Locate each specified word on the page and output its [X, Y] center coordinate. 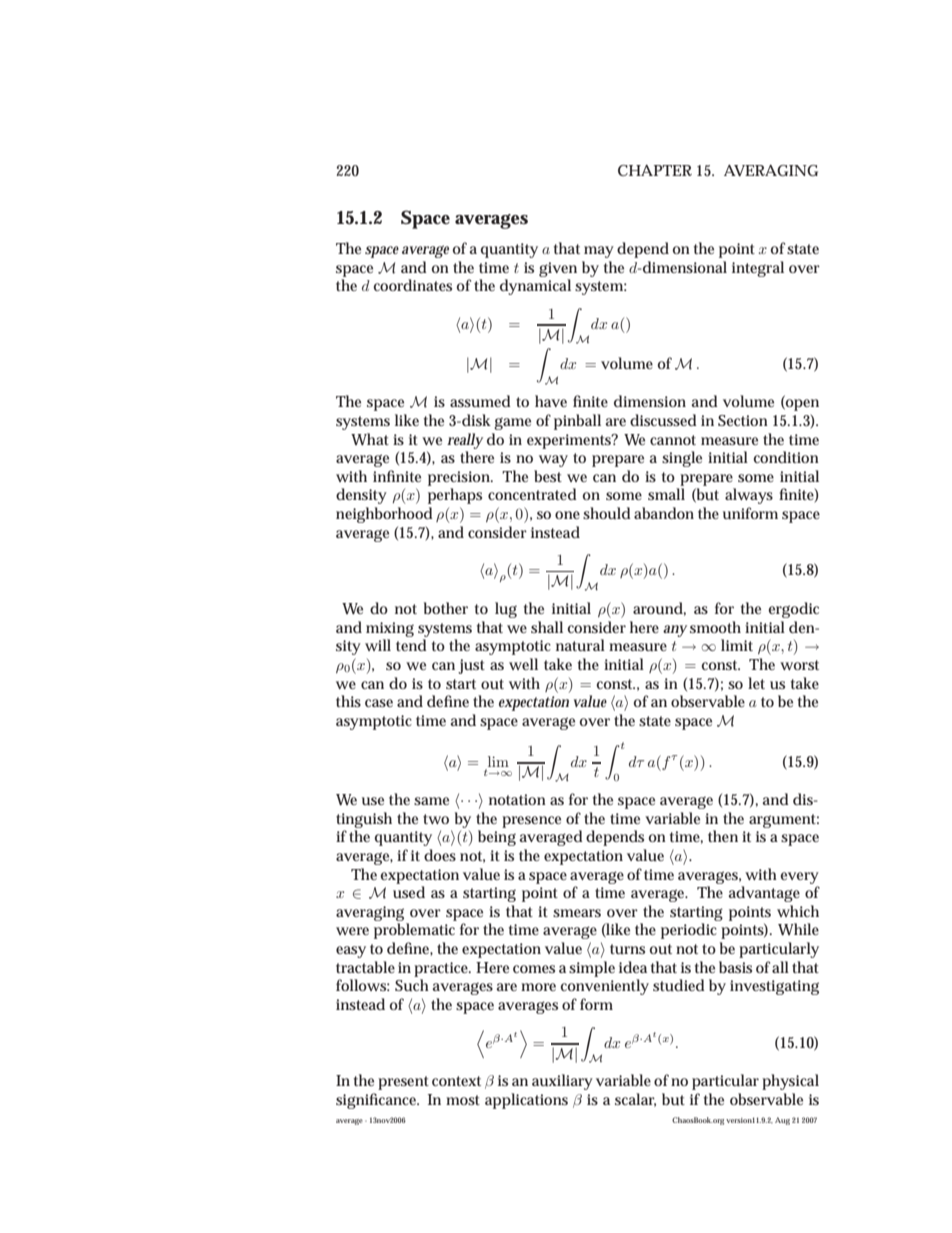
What [370, 439]
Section [743, 420]
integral [758, 269]
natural [580, 645]
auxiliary [562, 1082]
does [440, 855]
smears [577, 913]
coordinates [412, 285]
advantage [764, 894]
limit [737, 645]
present [403, 1083]
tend [411, 645]
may [599, 252]
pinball [577, 422]
